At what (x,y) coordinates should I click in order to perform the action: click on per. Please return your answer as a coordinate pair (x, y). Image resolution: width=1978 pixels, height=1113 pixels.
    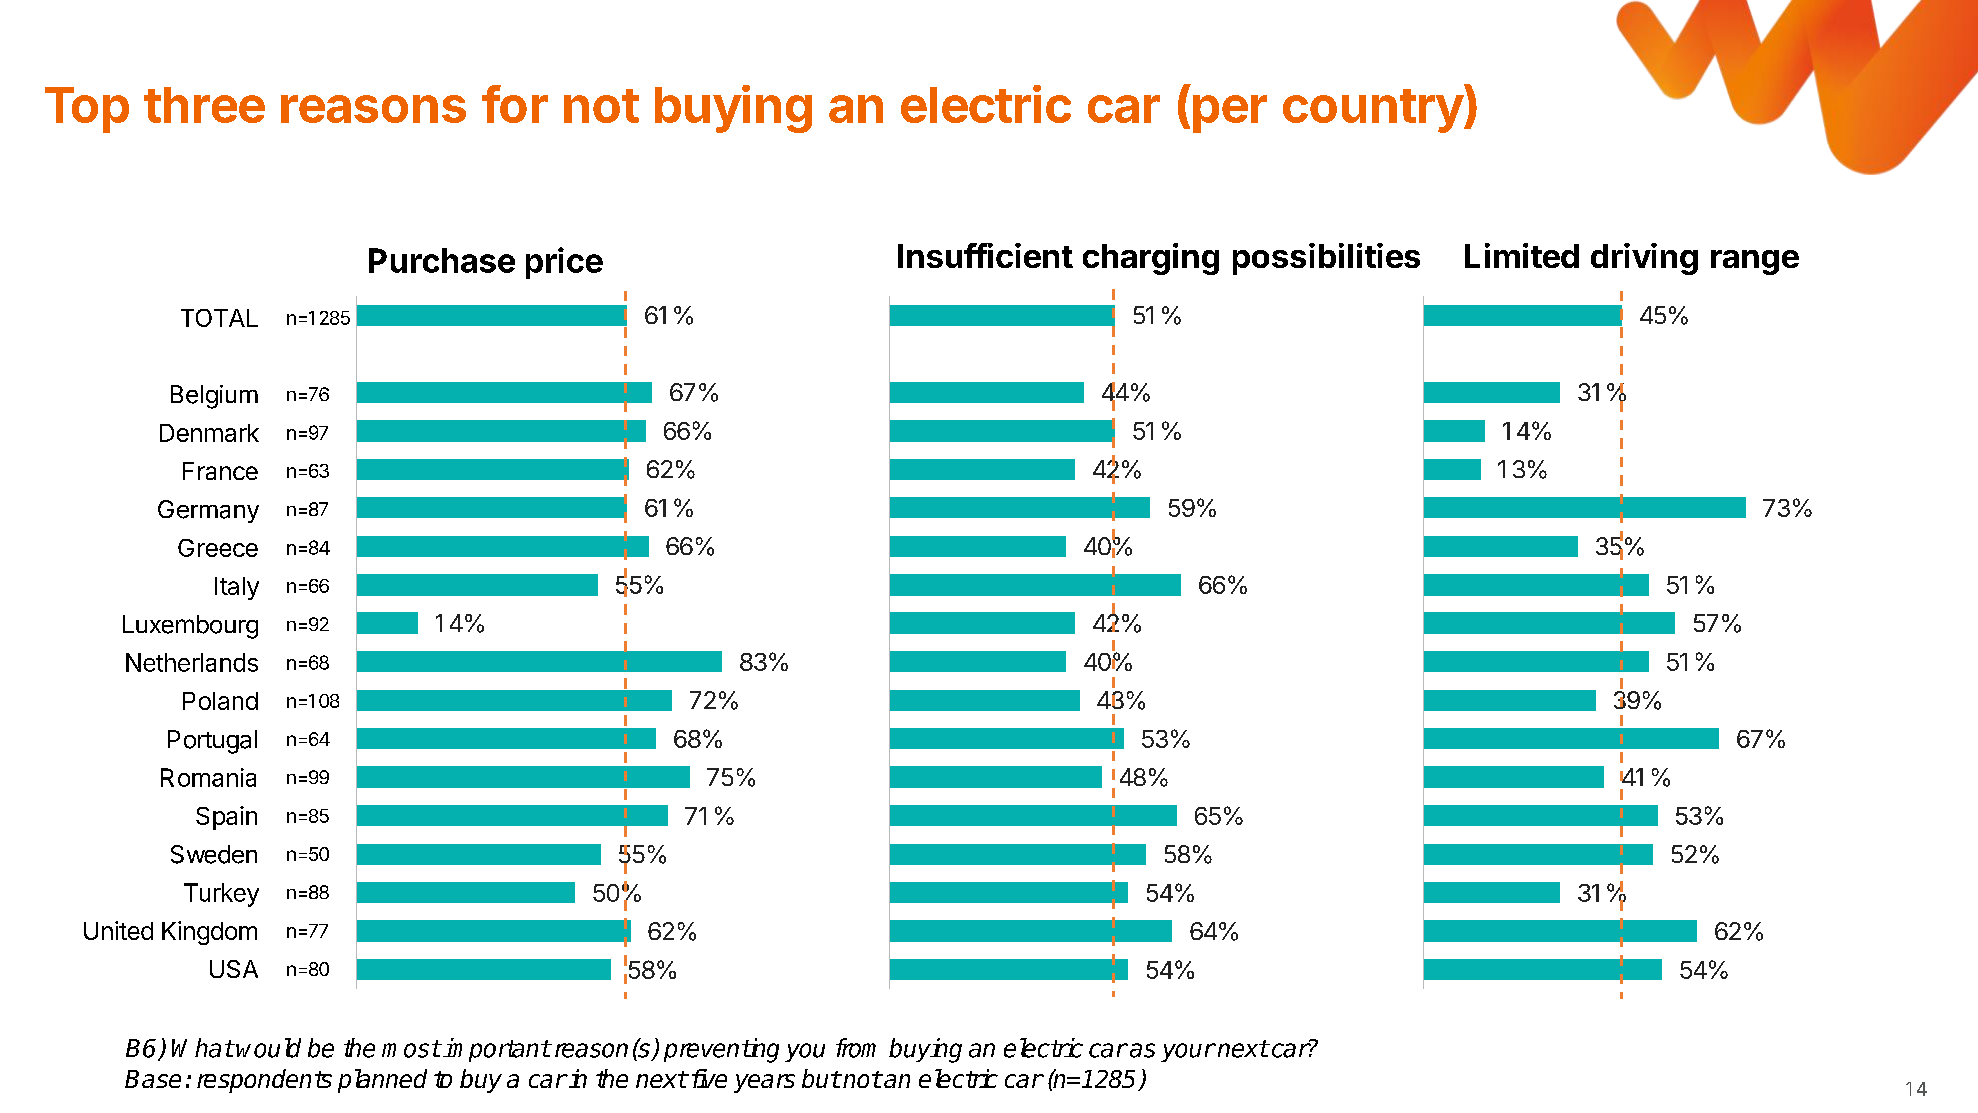
    Looking at the image, I should click on (1230, 114).
